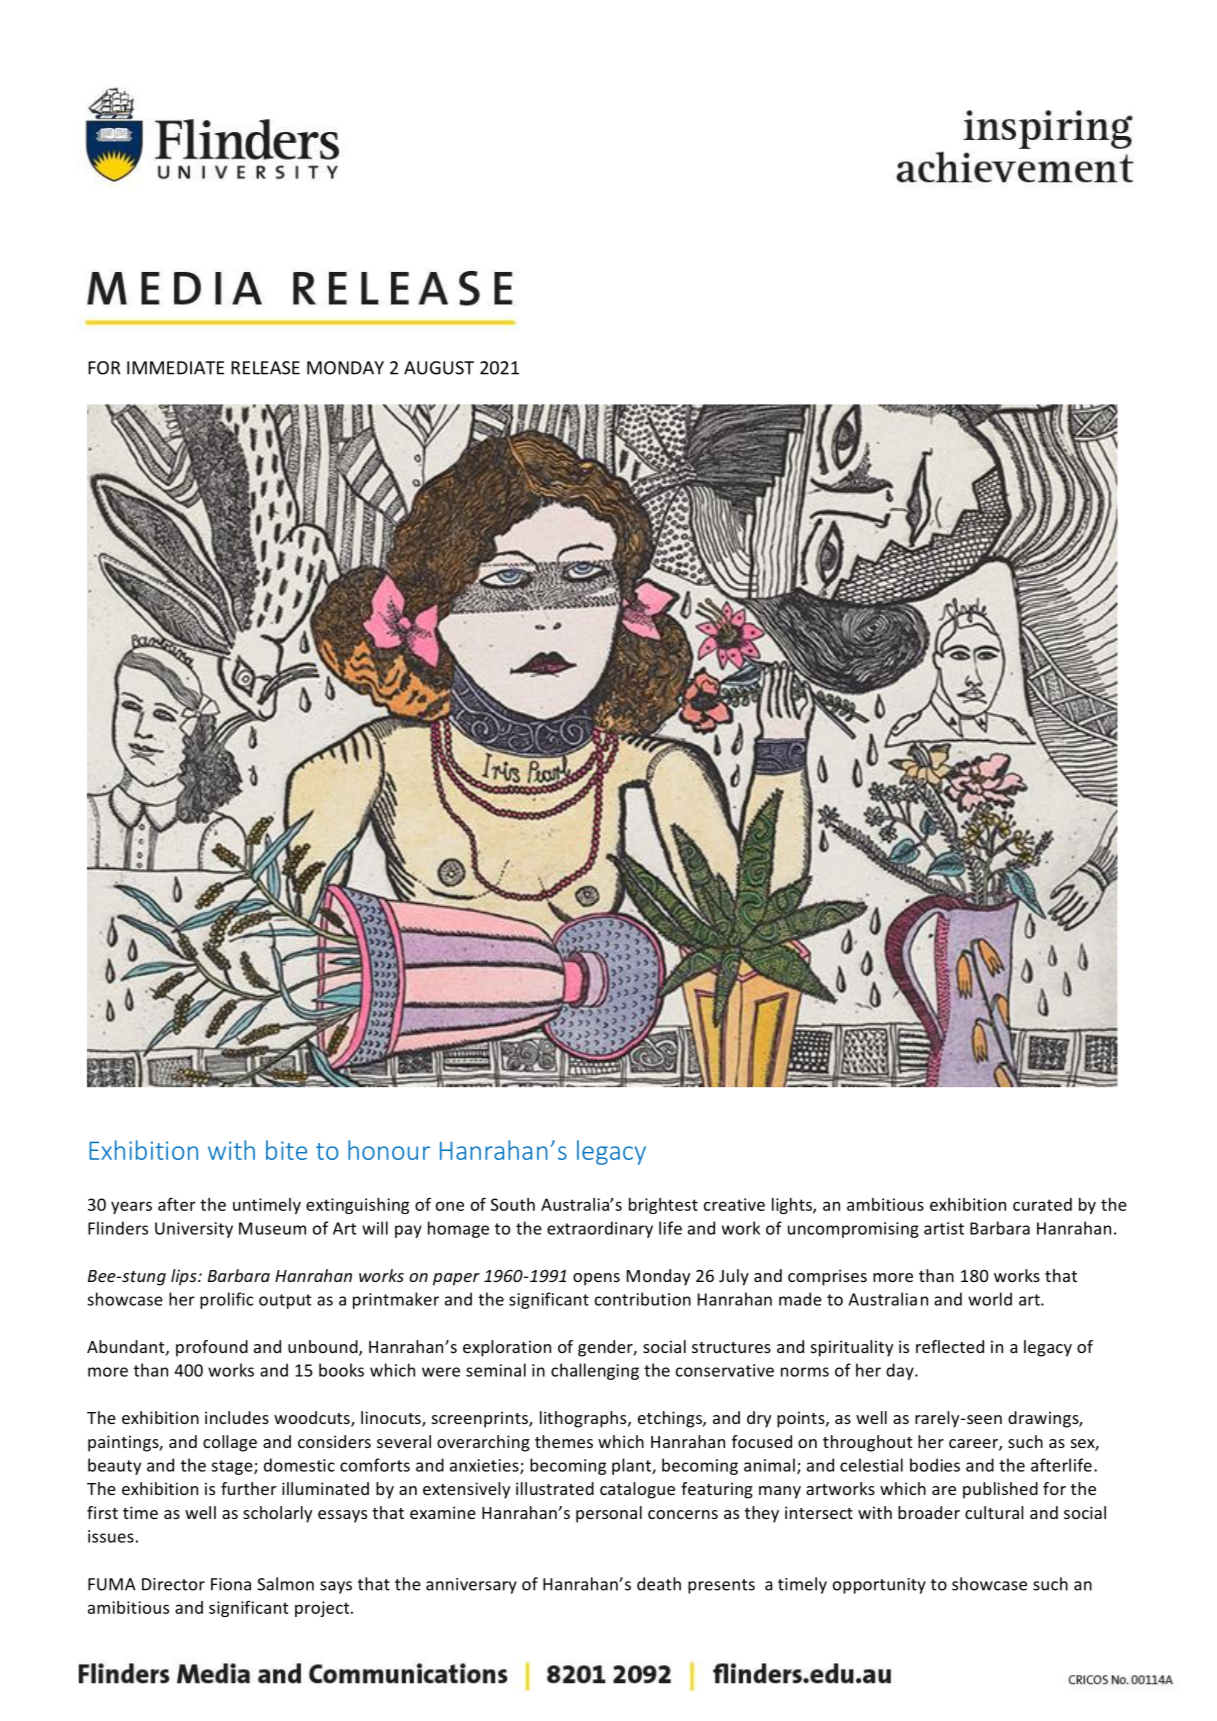 This screenshot has height=1721, width=1217. Describe the element at coordinates (885, 1204) in the screenshot. I see `ambitious` at that location.
